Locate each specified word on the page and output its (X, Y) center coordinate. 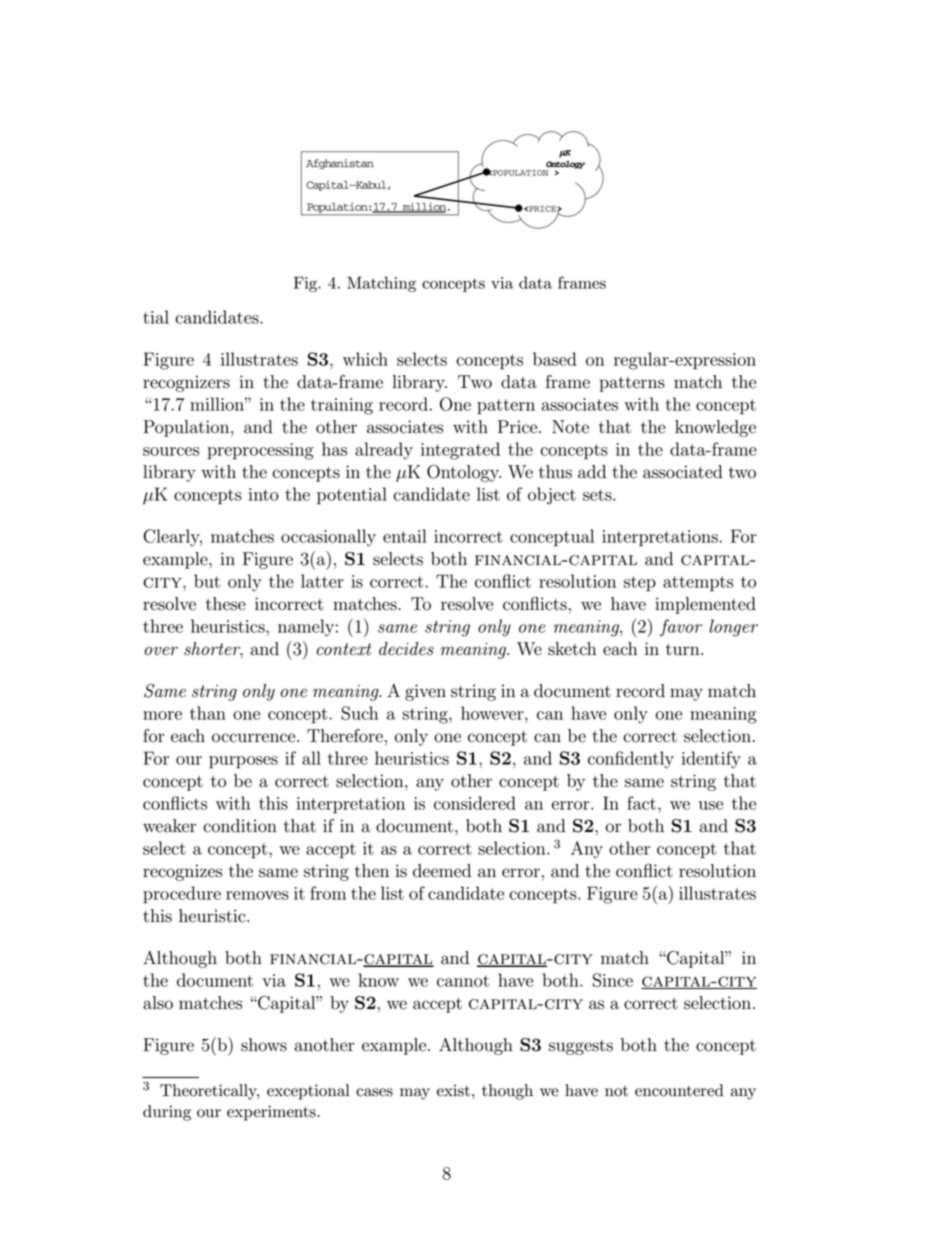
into (264, 494)
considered (475, 803)
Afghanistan (340, 164)
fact (641, 803)
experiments (272, 1113)
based (554, 359)
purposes (243, 762)
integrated (460, 451)
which (365, 359)
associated (682, 472)
